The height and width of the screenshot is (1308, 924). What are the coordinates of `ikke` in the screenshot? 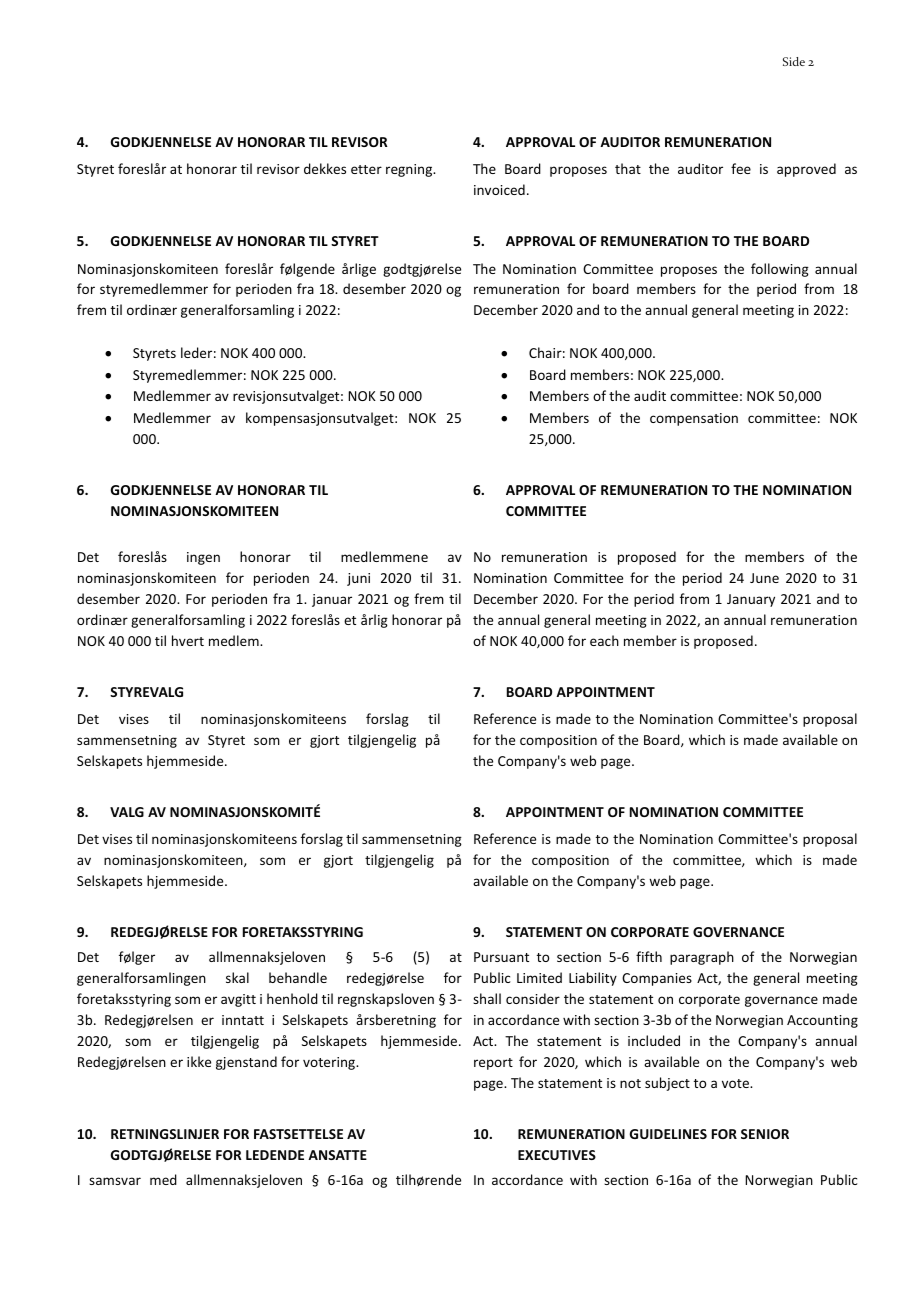 It's located at (199, 1061).
